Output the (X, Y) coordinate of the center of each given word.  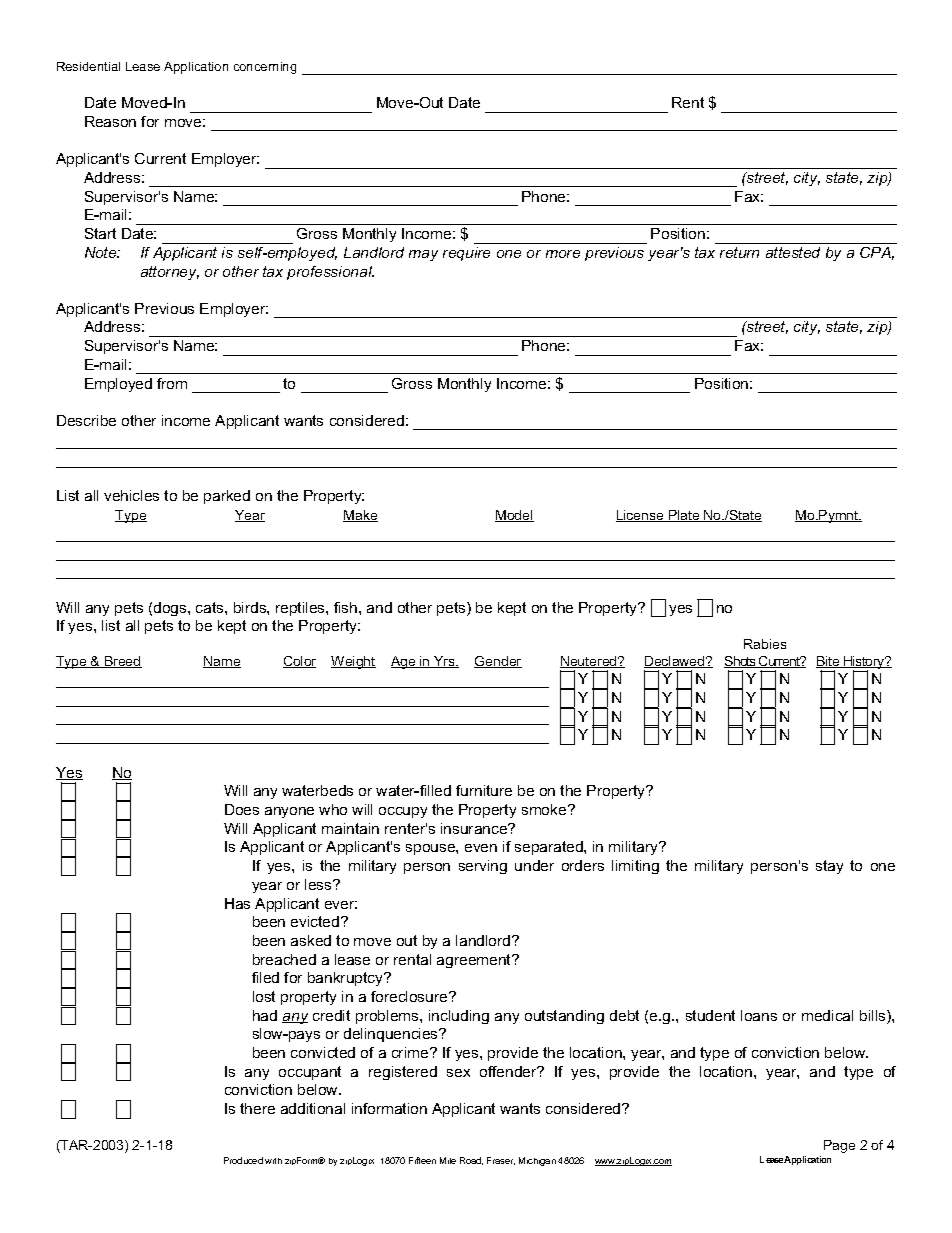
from (172, 383)
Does (242, 809)
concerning (265, 68)
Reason (110, 121)
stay (829, 867)
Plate (684, 516)
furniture (484, 790)
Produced (243, 1160)
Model (514, 516)
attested (793, 252)
